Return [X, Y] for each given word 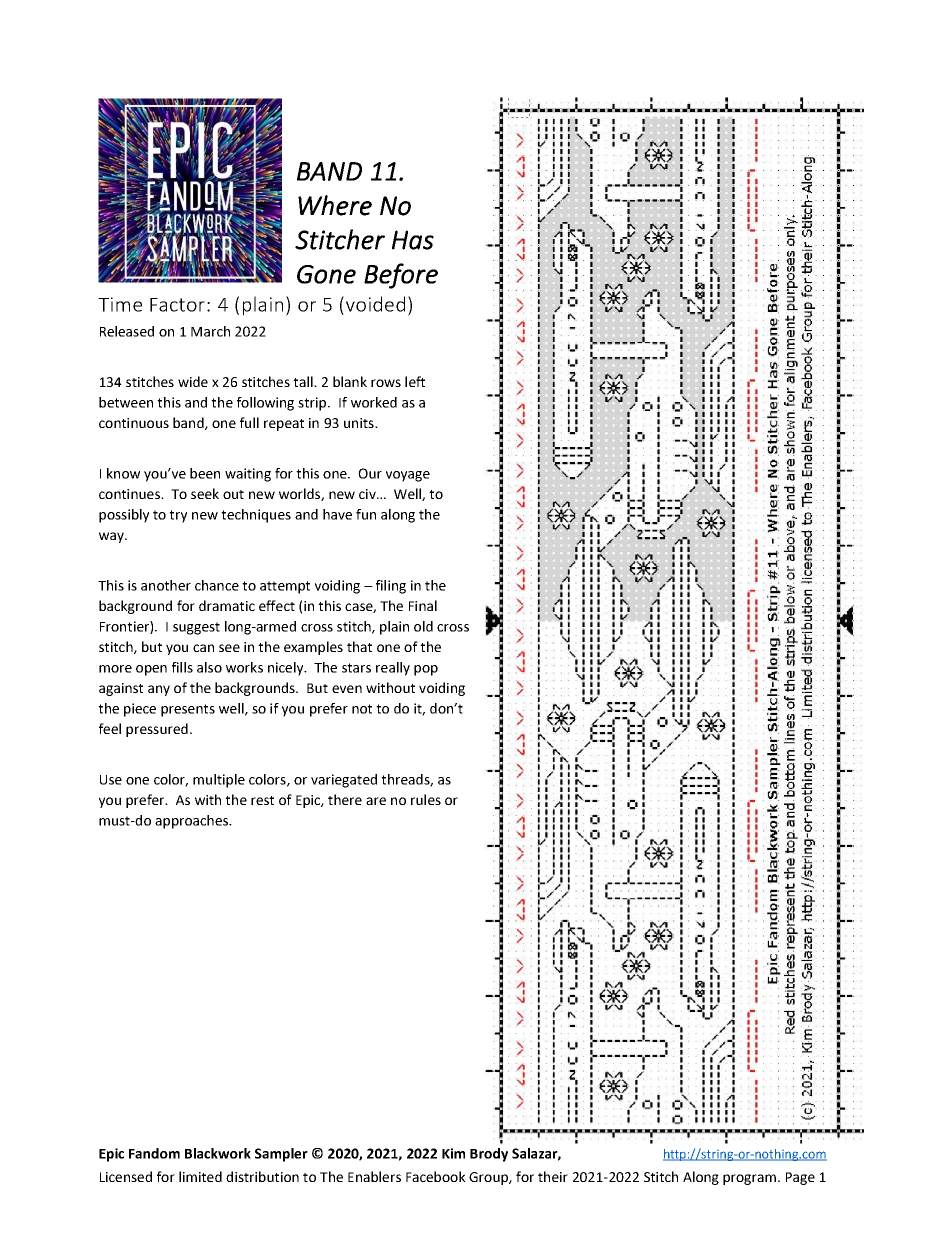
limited [200, 1176]
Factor [177, 305]
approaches [192, 822]
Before [401, 276]
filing [391, 587]
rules [426, 799]
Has [413, 240]
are [376, 801]
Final [423, 605]
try [178, 516]
